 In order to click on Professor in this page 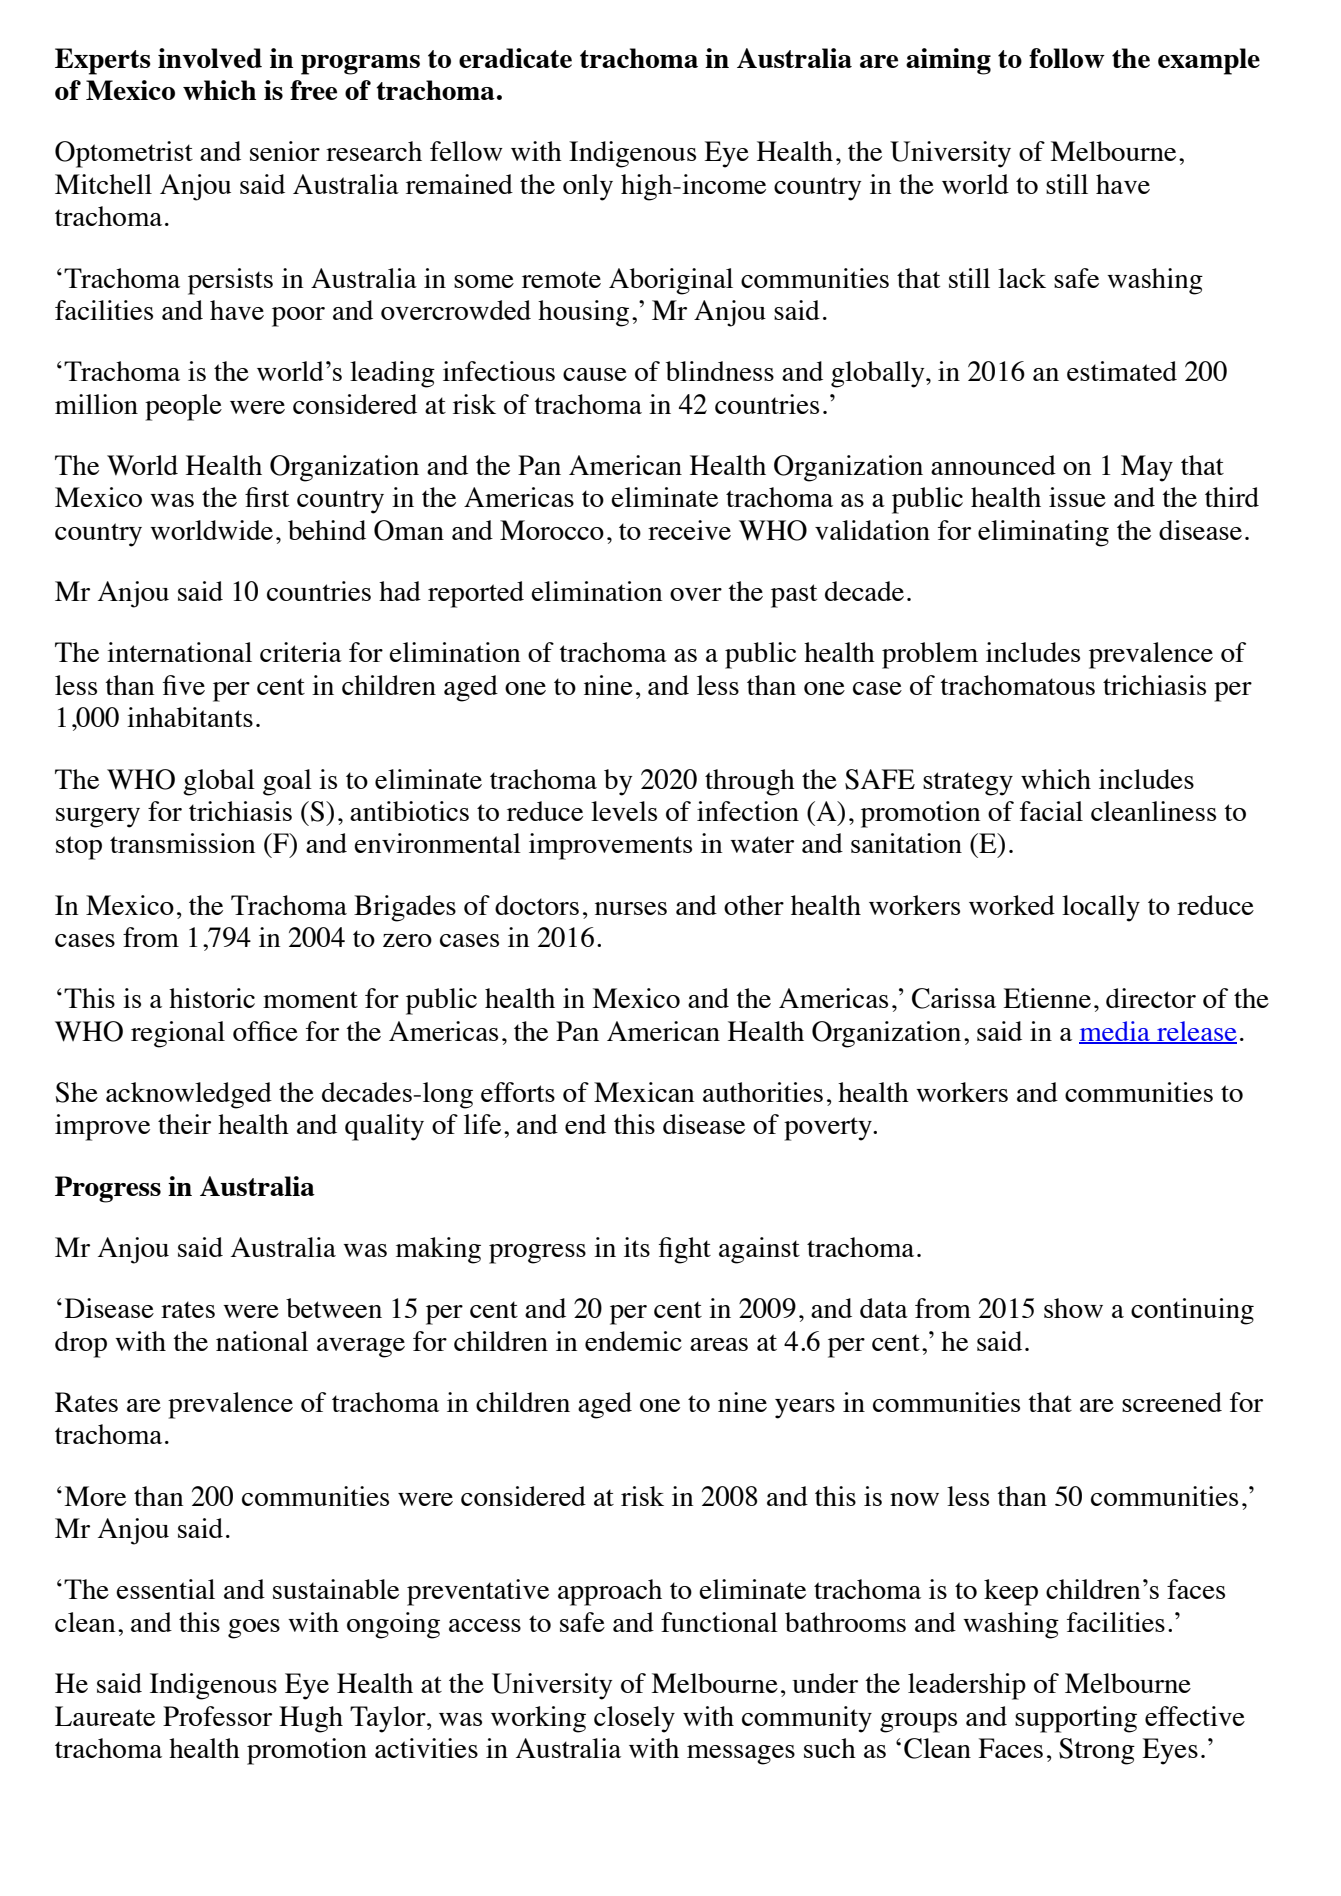, I will do `click(217, 1716)`.
